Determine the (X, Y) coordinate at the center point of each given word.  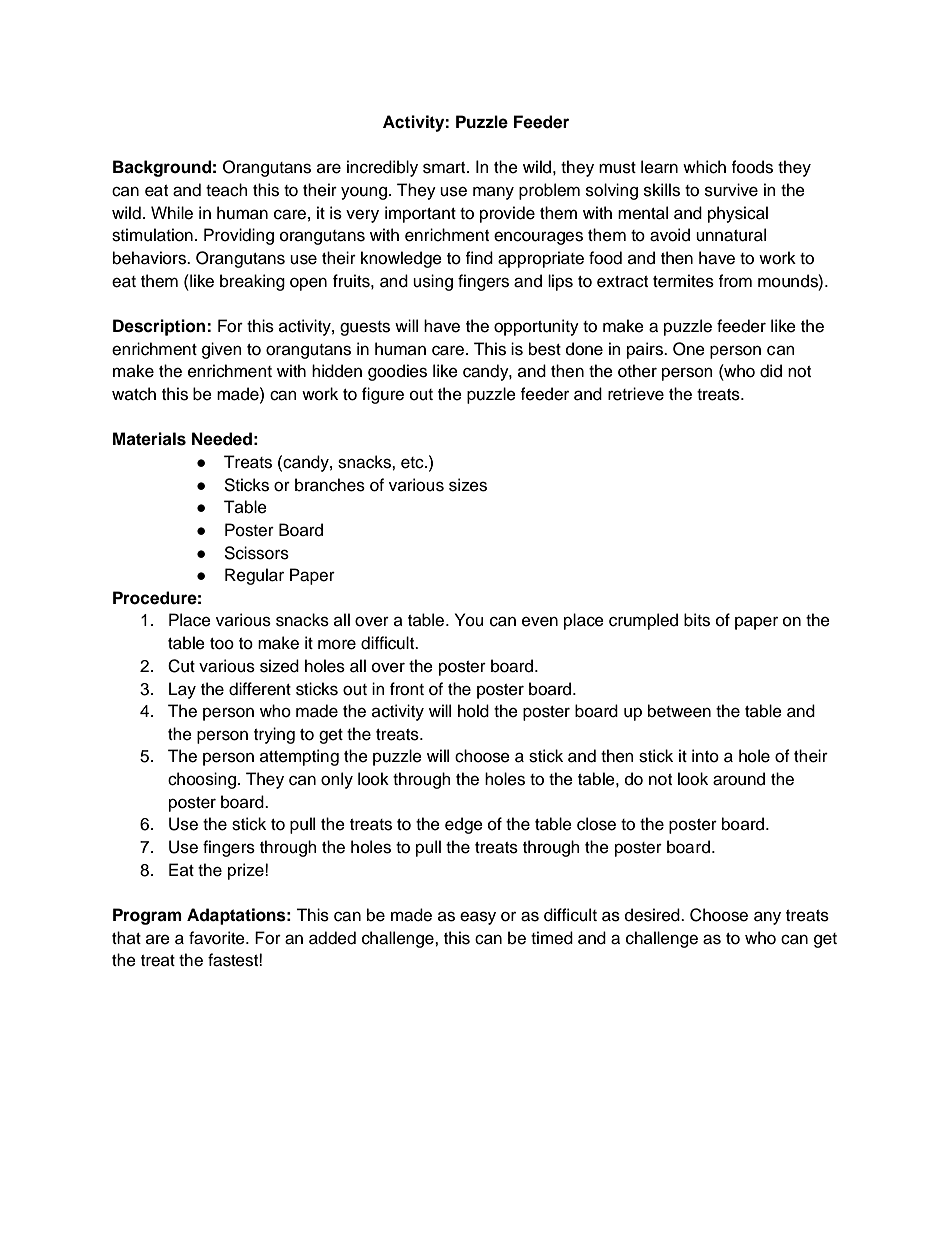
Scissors (256, 553)
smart (445, 168)
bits (697, 620)
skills (662, 190)
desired (653, 915)
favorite (218, 938)
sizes (468, 485)
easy (478, 918)
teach (227, 190)
